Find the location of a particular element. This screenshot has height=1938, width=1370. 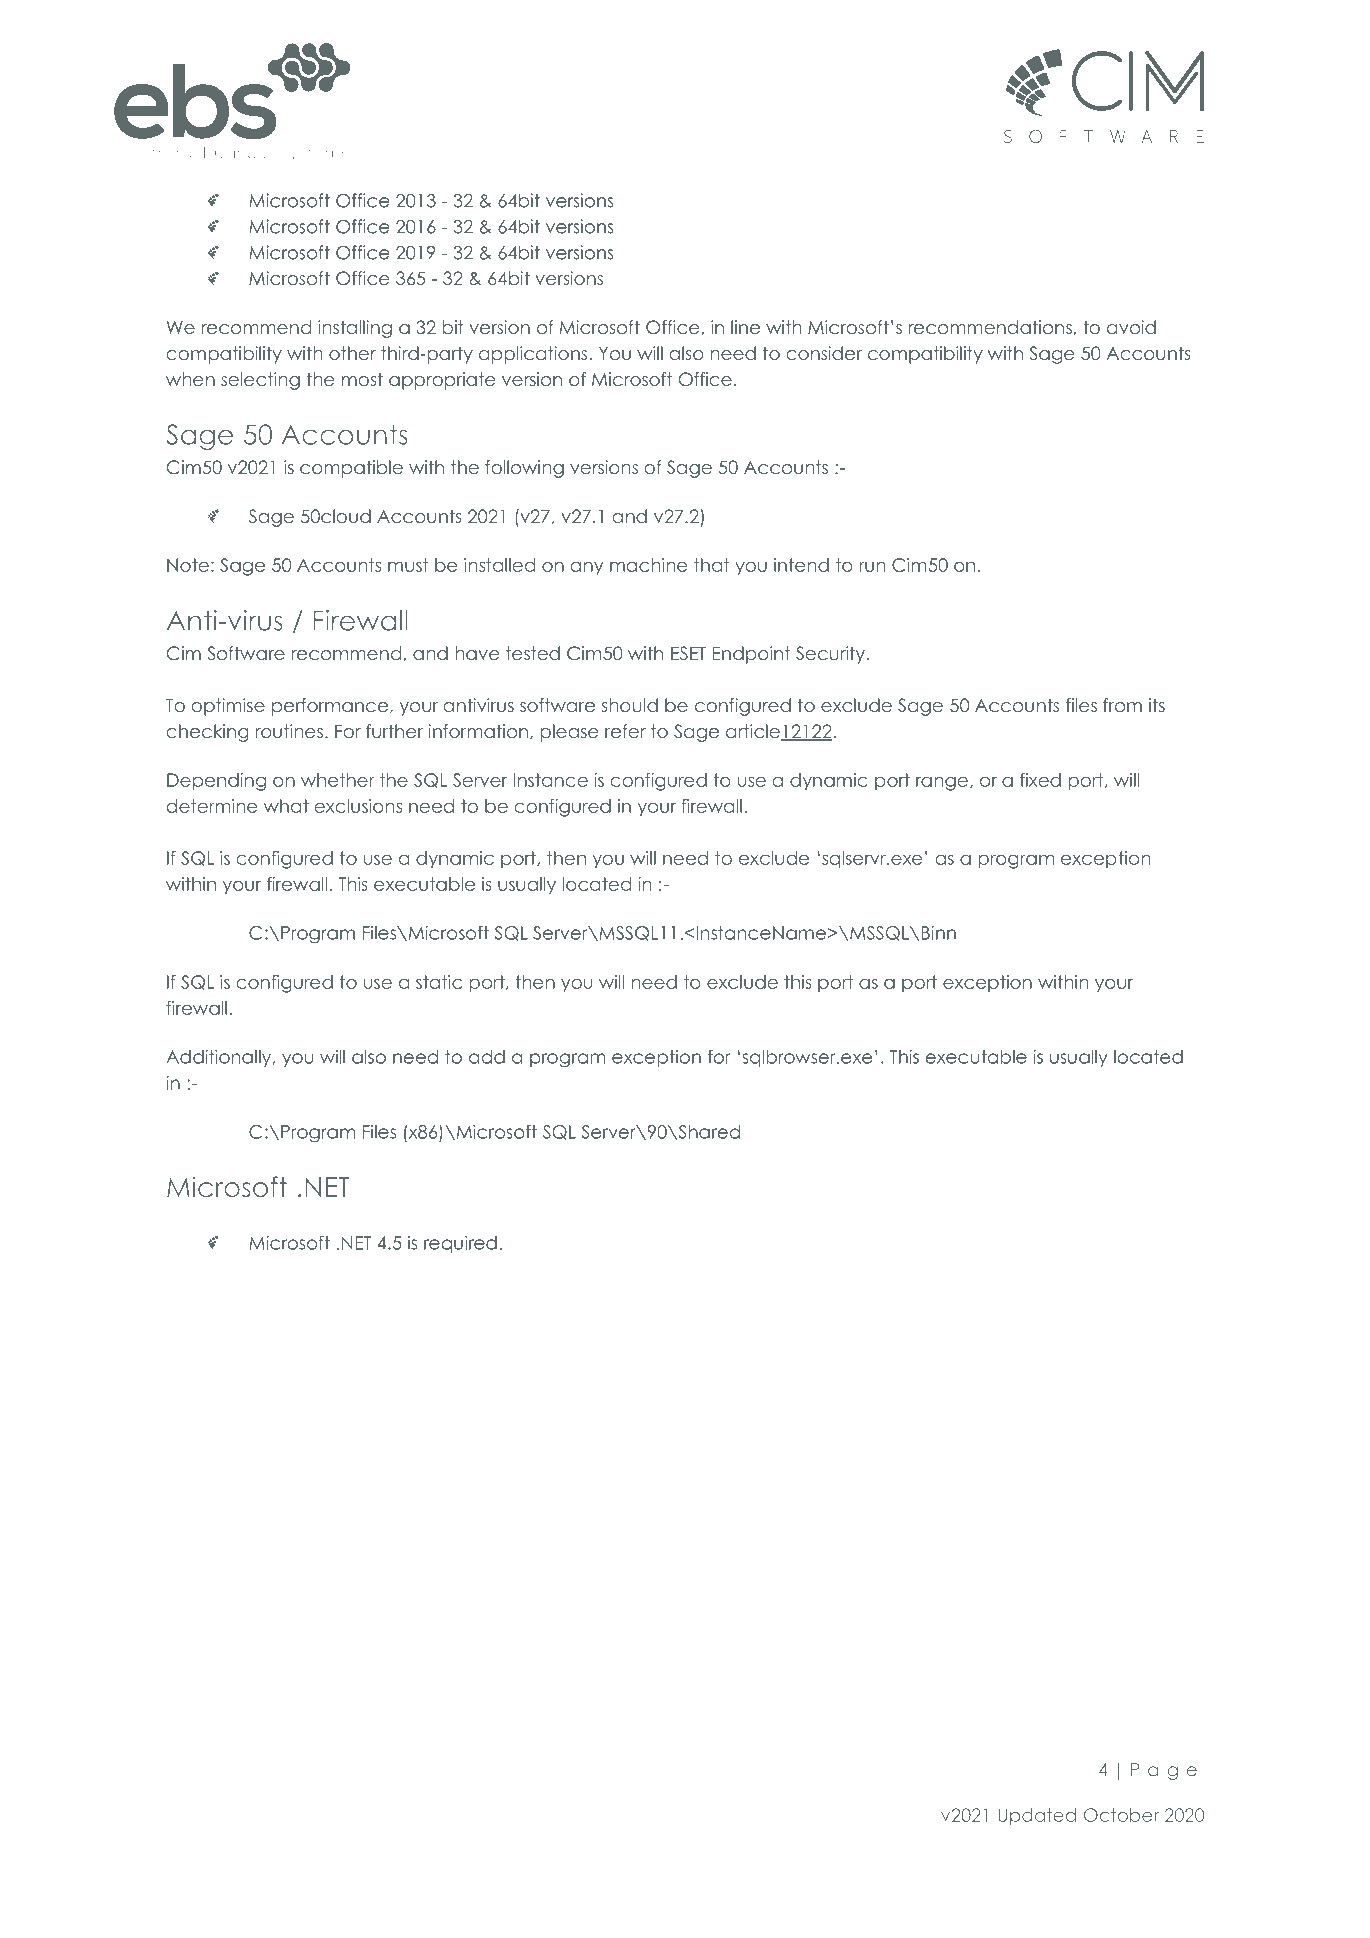

required is located at coordinates (460, 1244).
